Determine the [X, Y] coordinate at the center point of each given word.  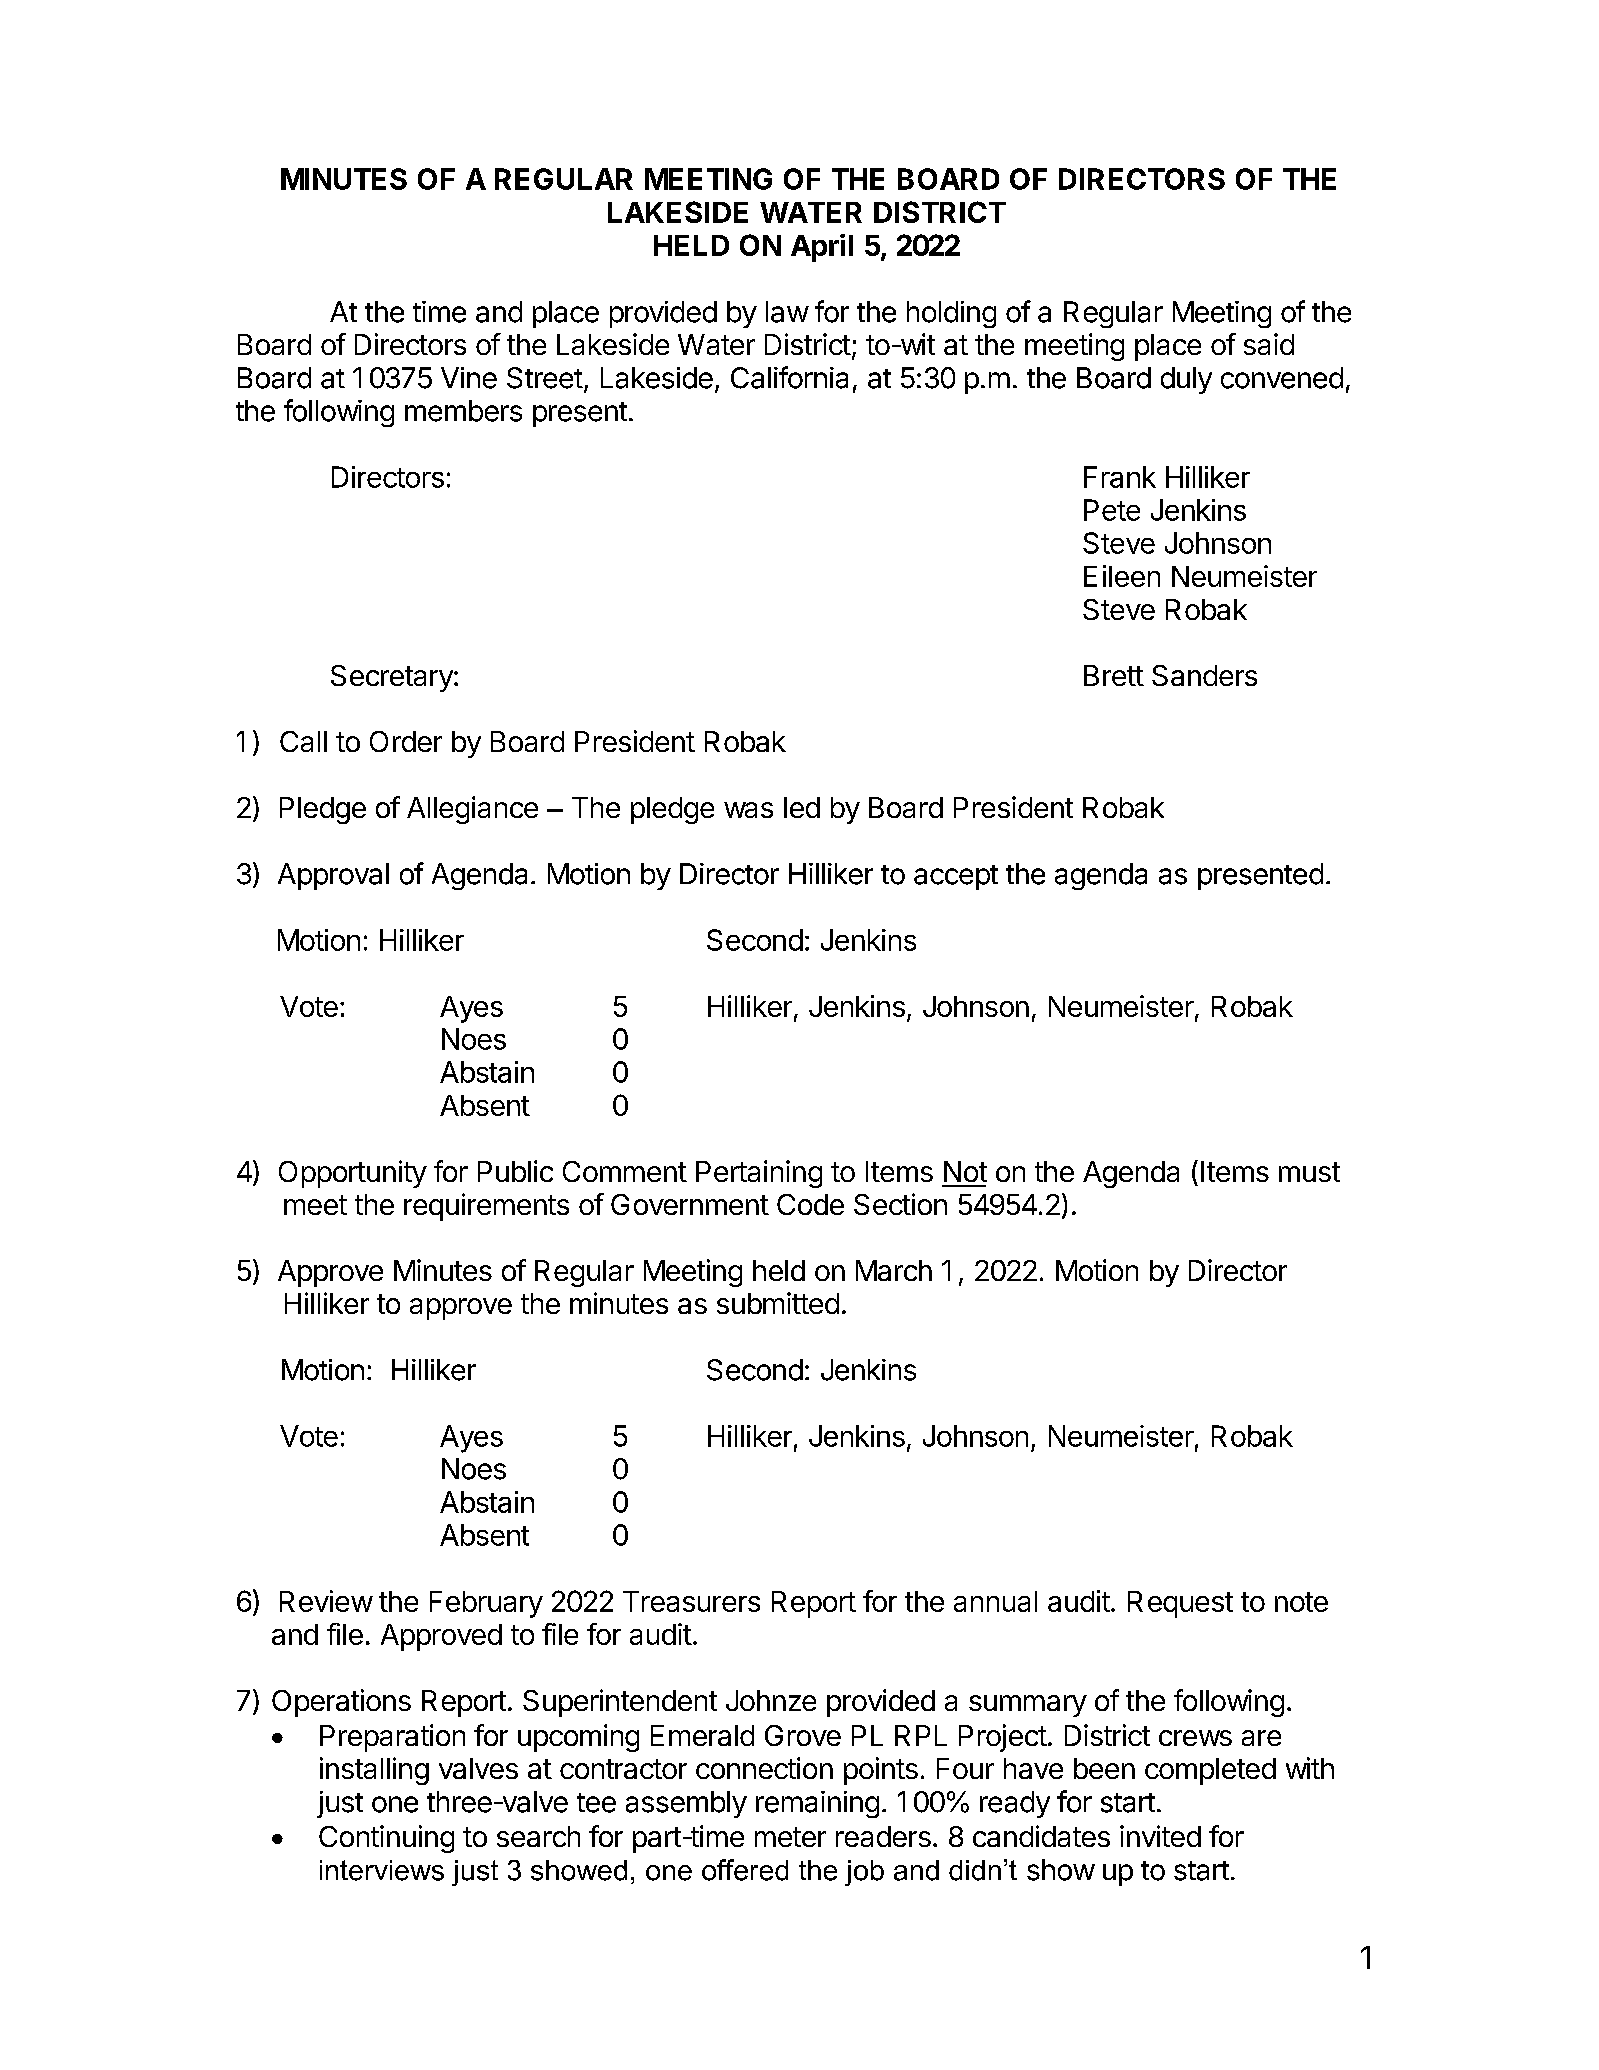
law [787, 312]
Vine [469, 378]
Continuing [386, 1839]
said [1269, 344]
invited [1160, 1836]
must [1309, 1172]
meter [790, 1837]
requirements [486, 1207]
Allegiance [472, 810]
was [748, 810]
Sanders [1204, 675]
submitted [778, 1303]
